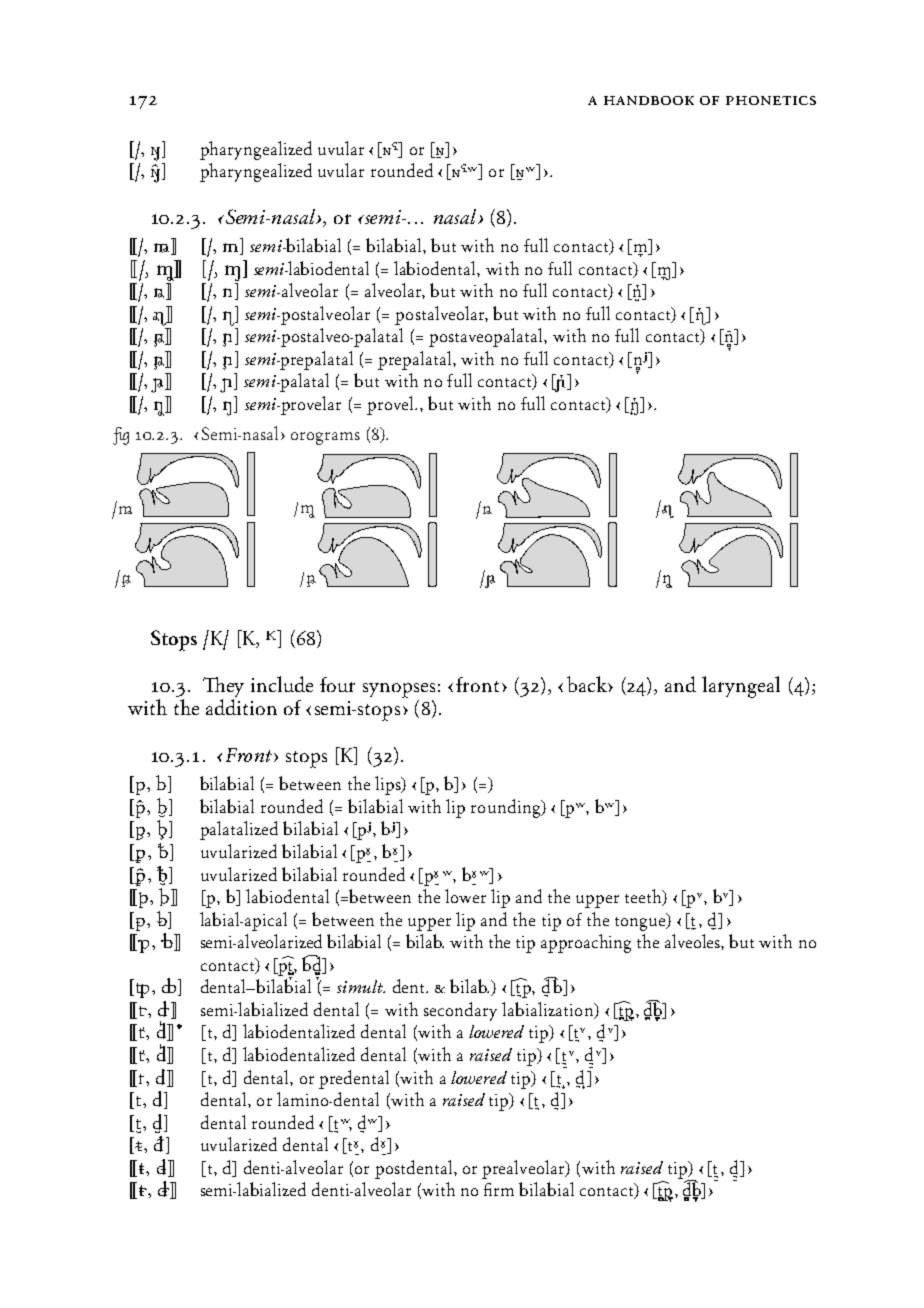 The width and height of the screenshot is (924, 1308). Describe the element at coordinates (586, 943) in the screenshot. I see `approaching` at that location.
